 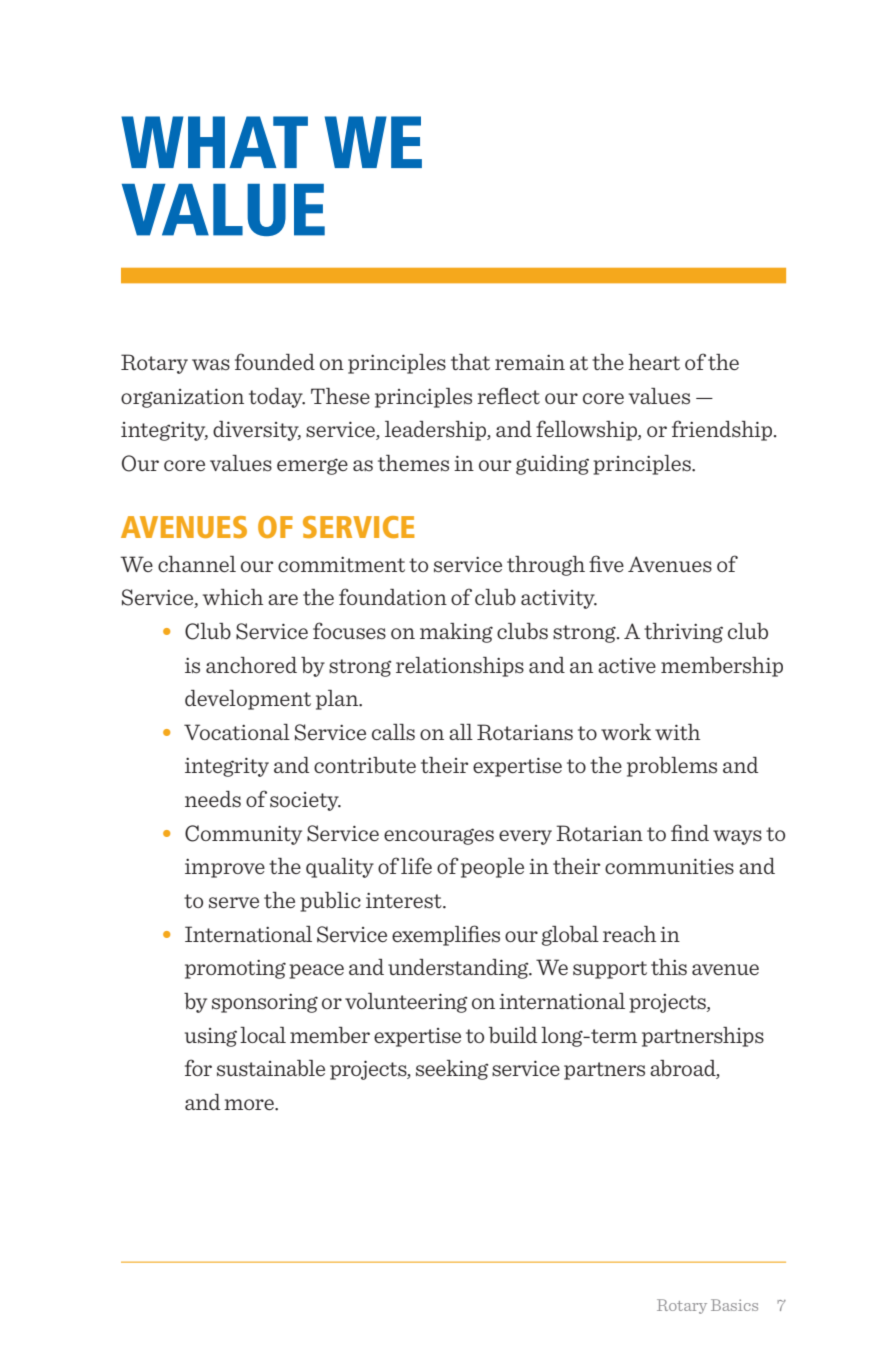 What do you see at coordinates (459, 969) in the page?
I see `understanding` at bounding box center [459, 969].
